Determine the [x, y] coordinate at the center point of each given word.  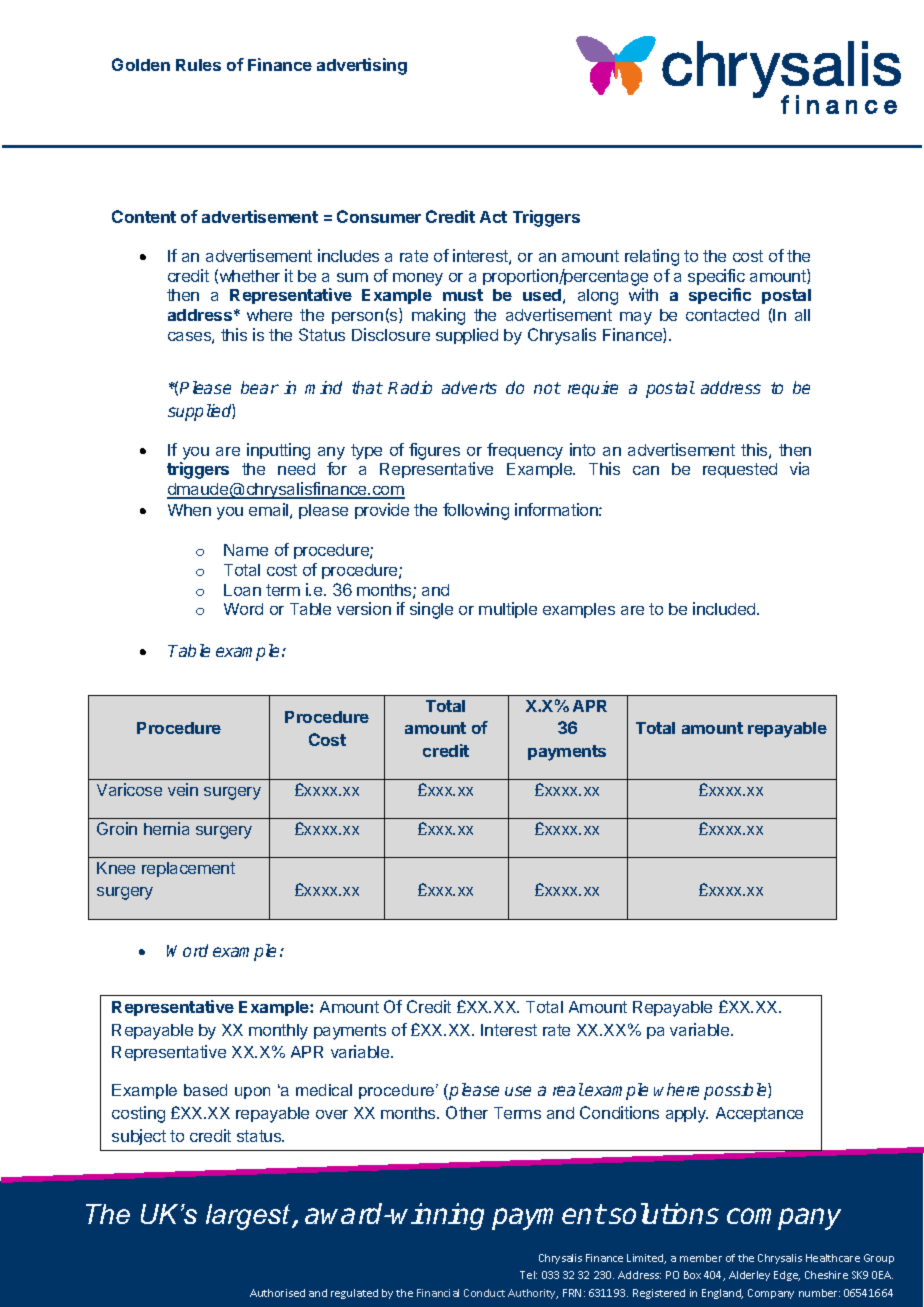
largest [249, 1217]
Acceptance [759, 1114]
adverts [469, 387]
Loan [242, 590]
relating [652, 257]
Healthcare [833, 1258]
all [802, 315]
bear [260, 387]
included [725, 608]
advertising [362, 66]
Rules [198, 65]
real [568, 1089]
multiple [508, 610]
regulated [354, 1294]
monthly [278, 1032]
